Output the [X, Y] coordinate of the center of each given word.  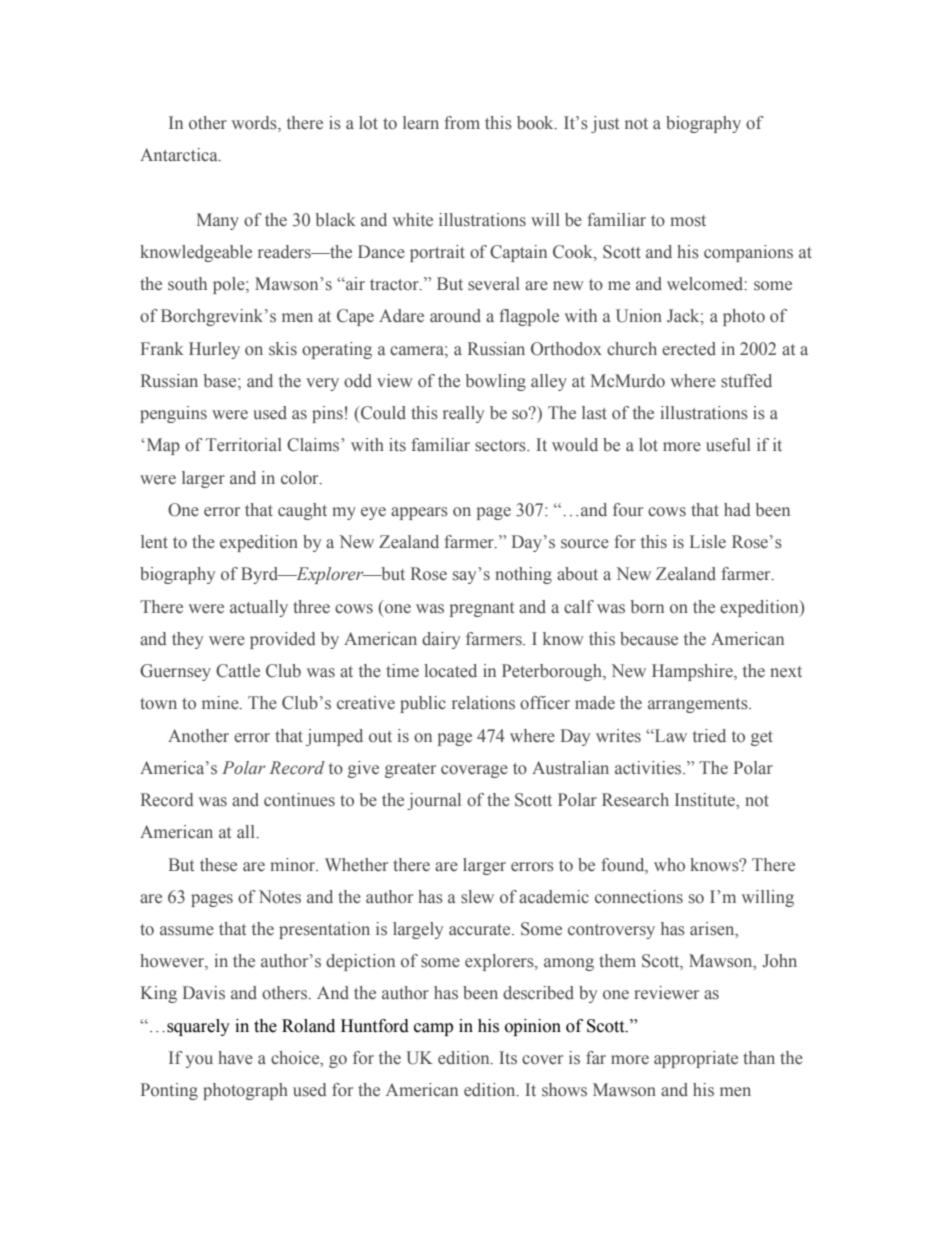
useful [728, 445]
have [235, 1057]
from [462, 123]
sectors [501, 446]
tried [709, 735]
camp [433, 1029]
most [688, 221]
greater [410, 770]
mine [221, 702]
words [255, 124]
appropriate [696, 1059]
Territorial [244, 445]
